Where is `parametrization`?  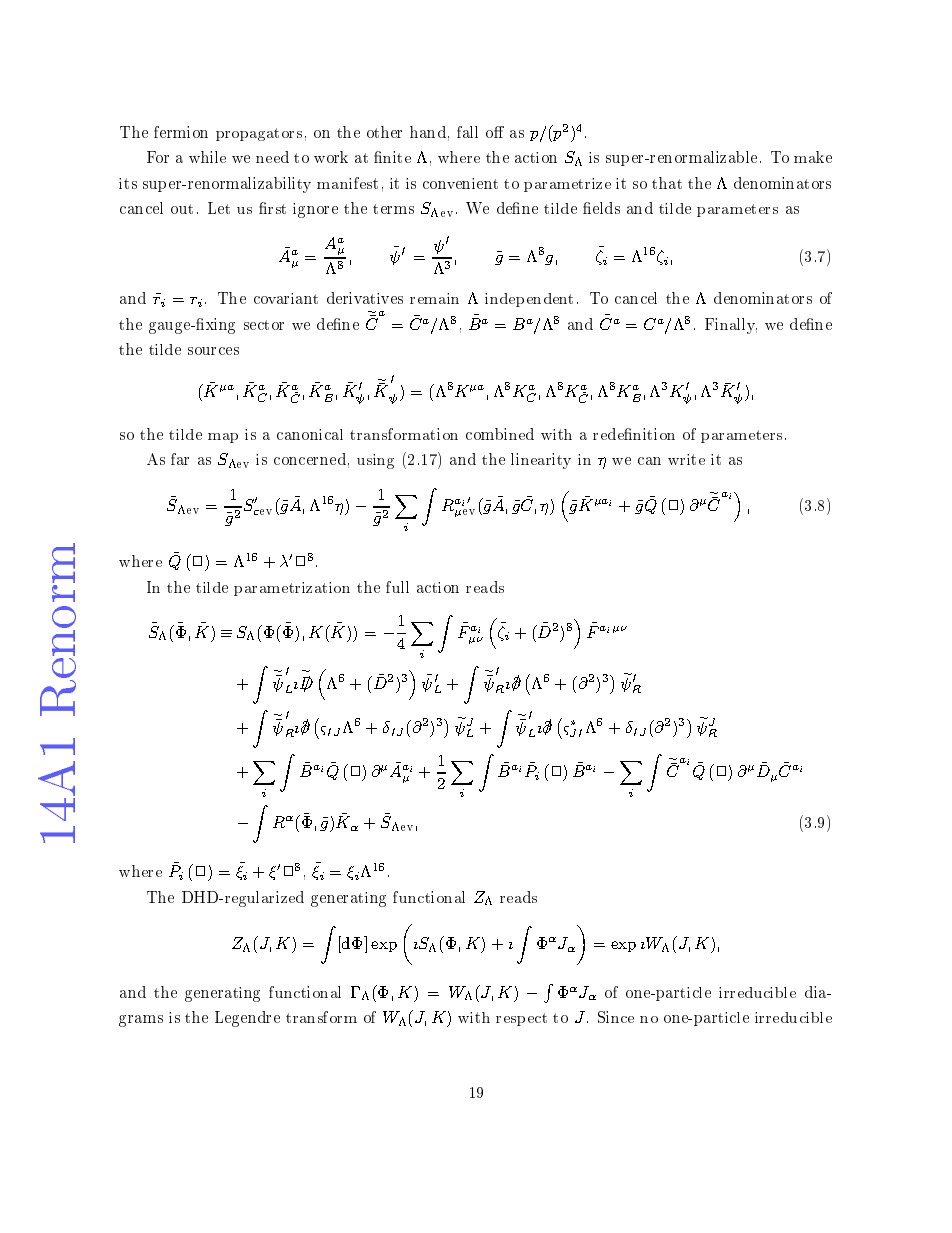 parametrization is located at coordinates (292, 589).
